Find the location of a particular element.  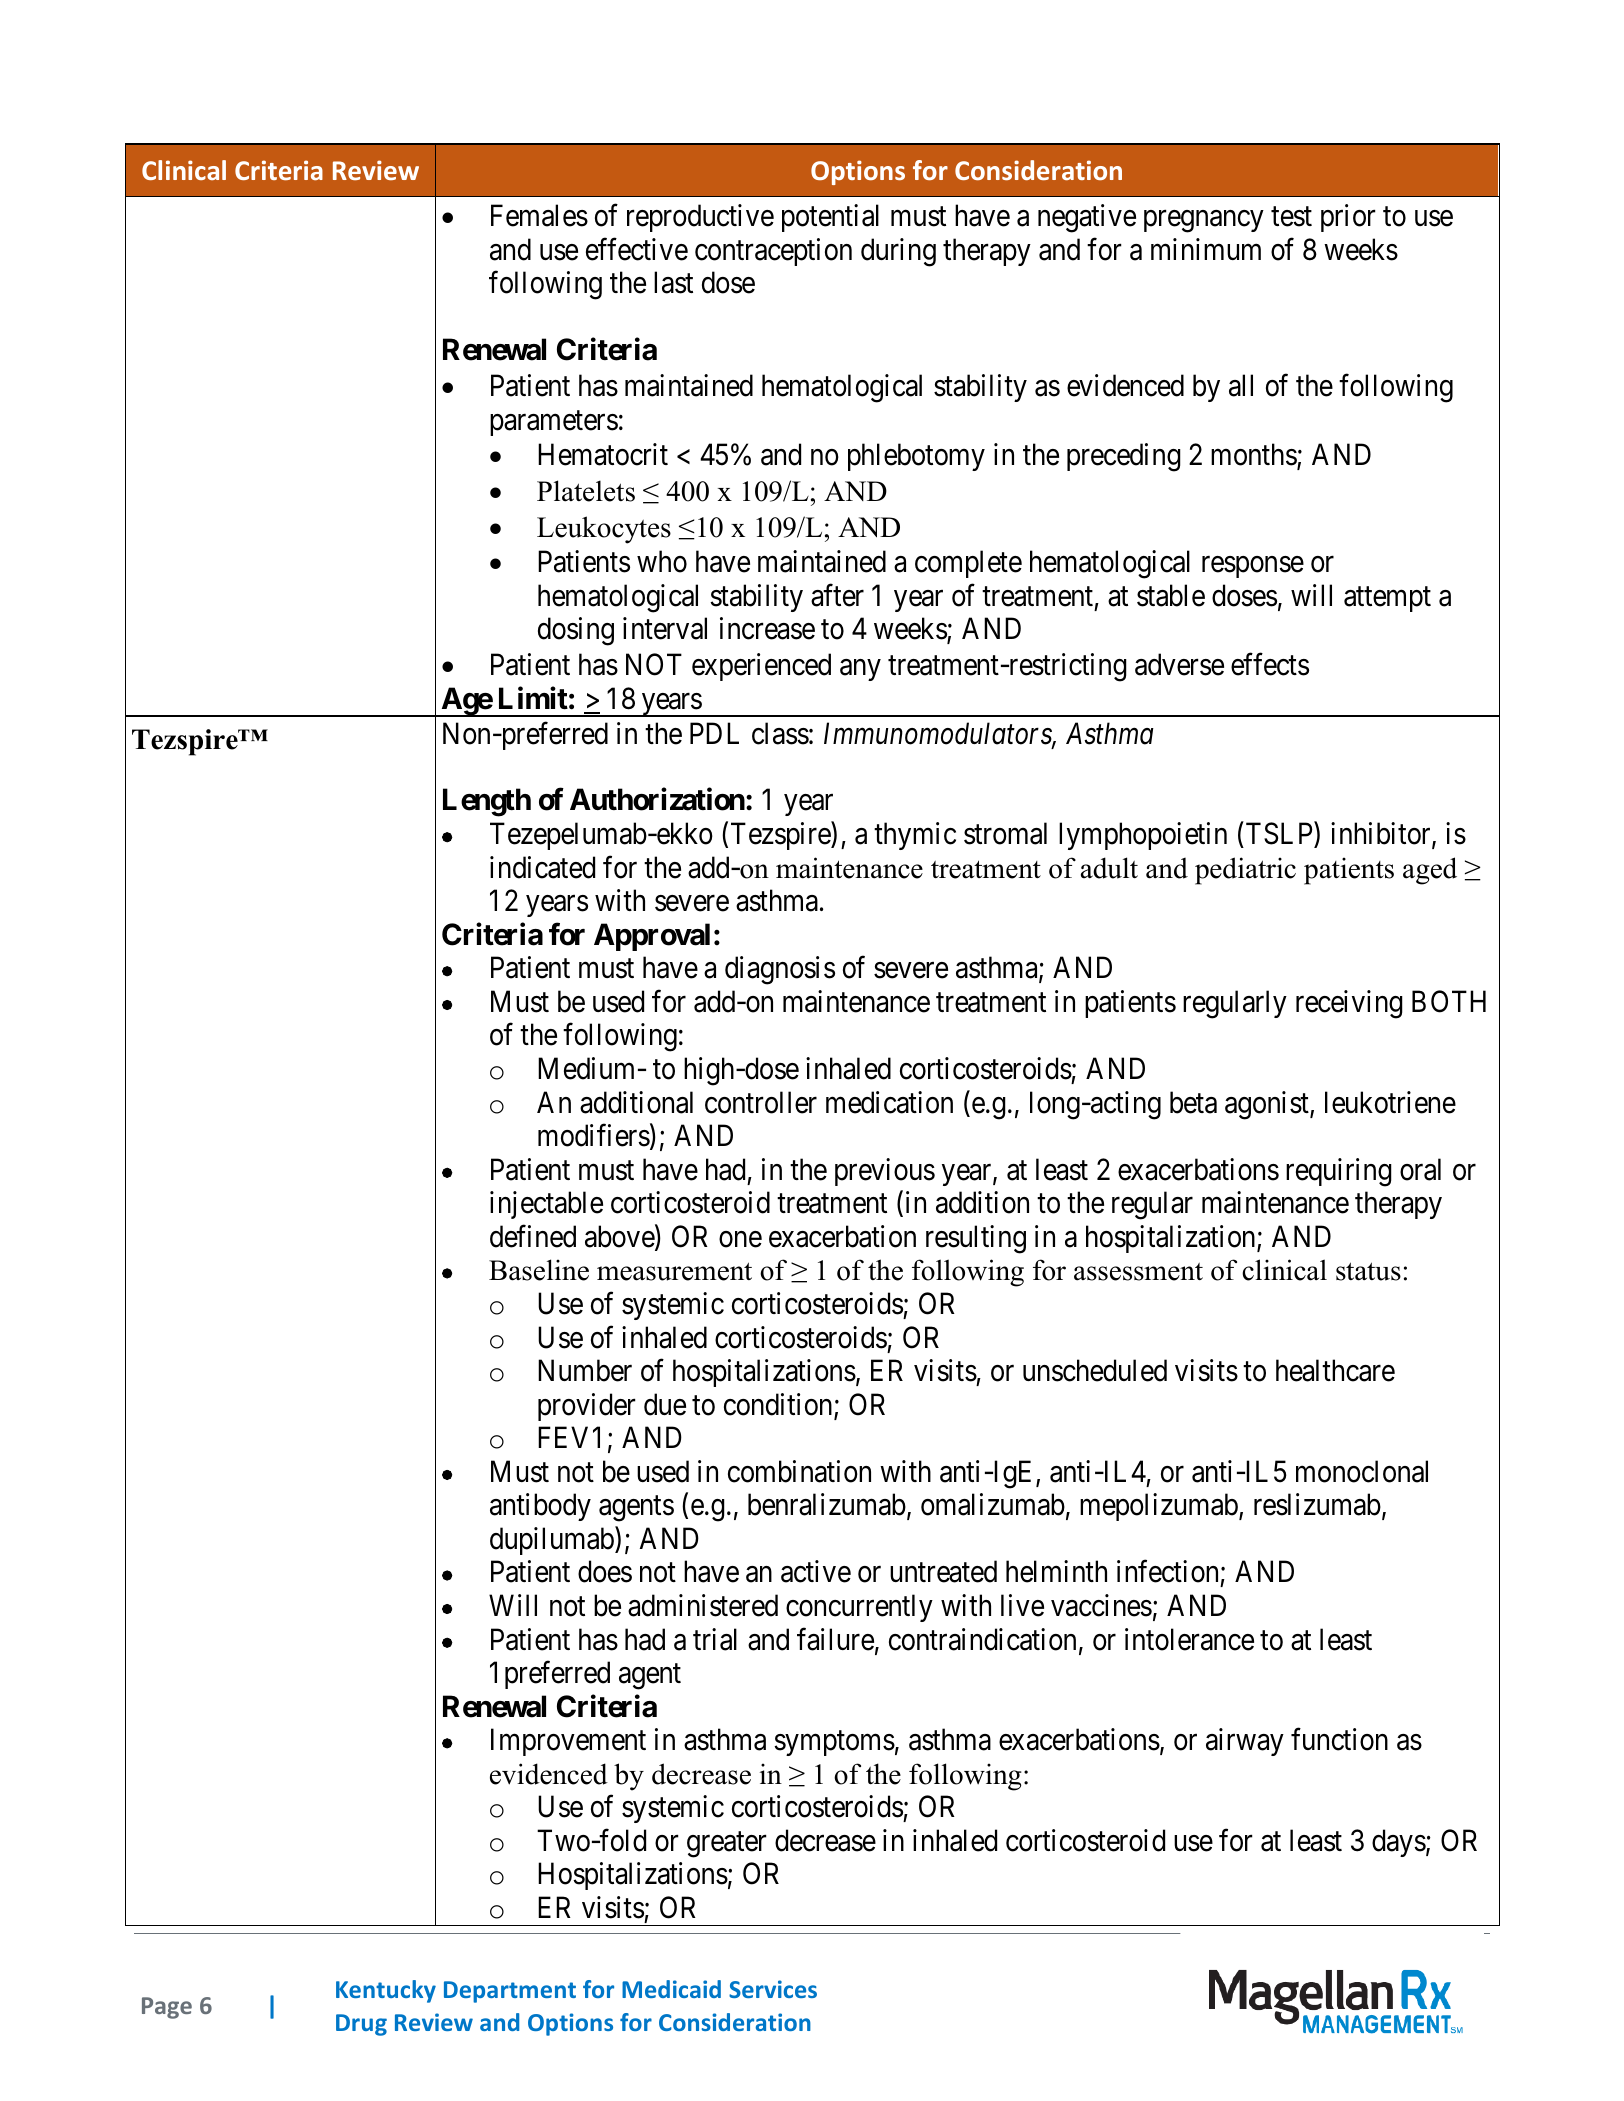

agonist is located at coordinates (1268, 1105).
